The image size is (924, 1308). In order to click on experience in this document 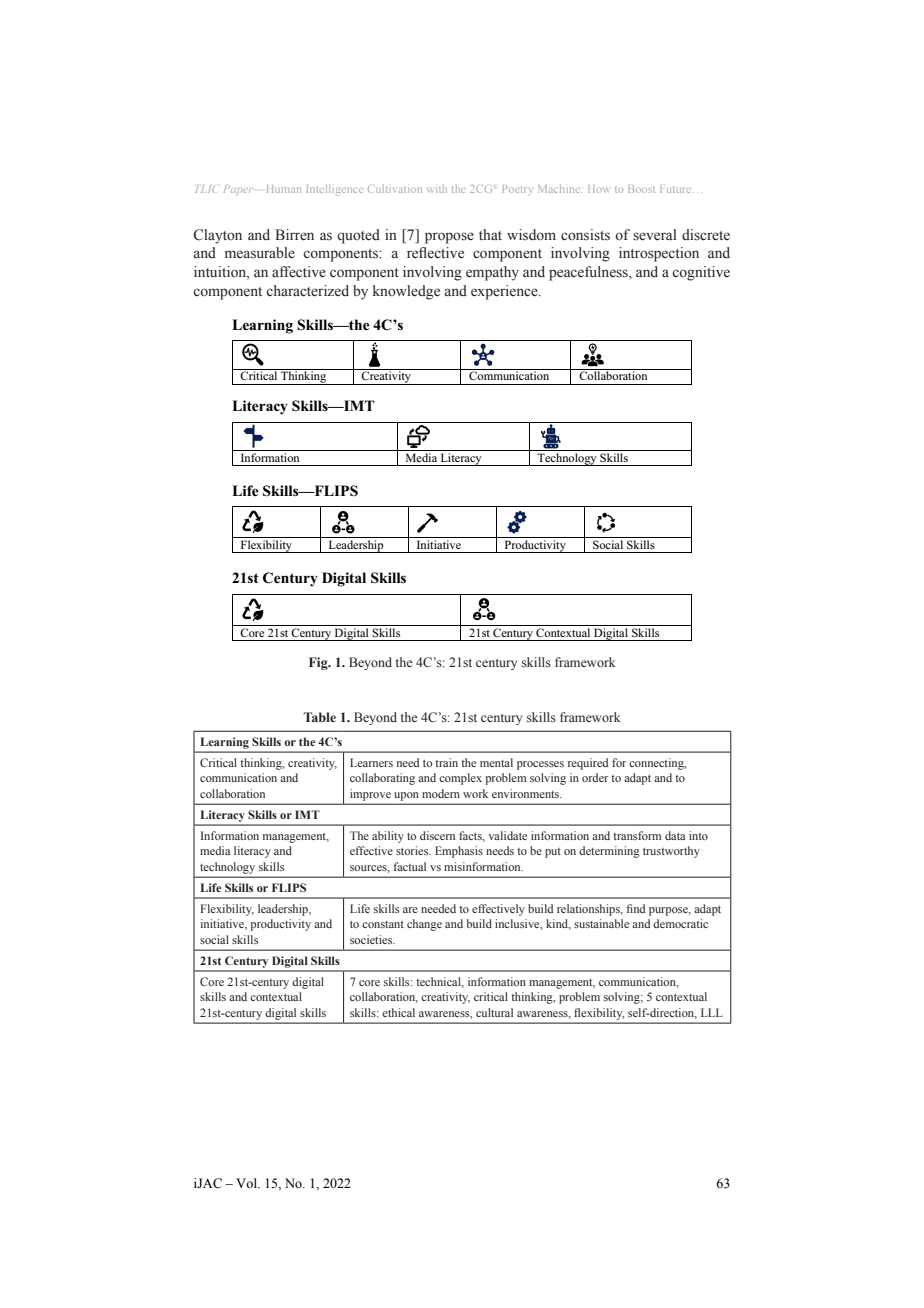, I will do `click(505, 292)`.
